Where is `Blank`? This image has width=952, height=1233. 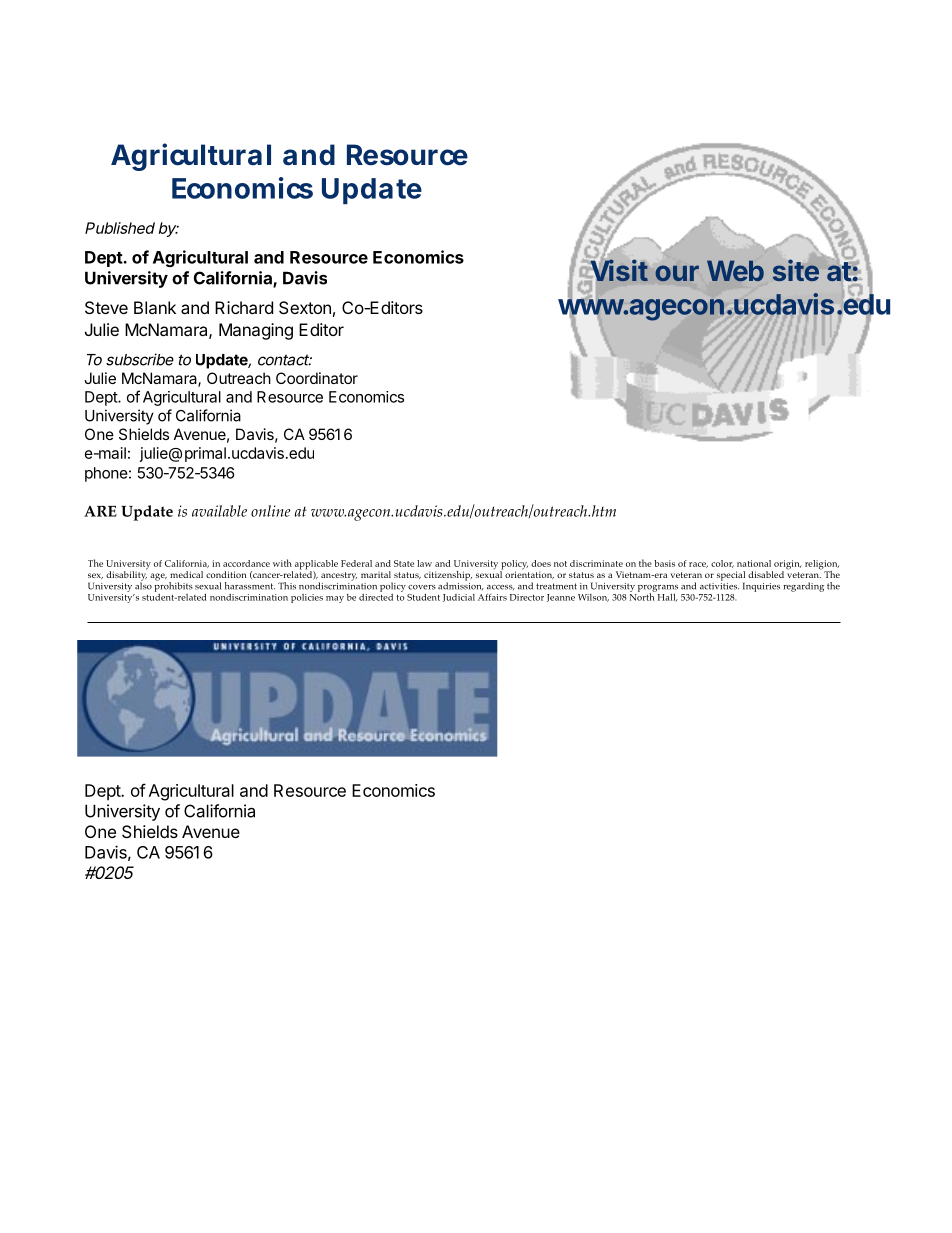
Blank is located at coordinates (155, 307).
